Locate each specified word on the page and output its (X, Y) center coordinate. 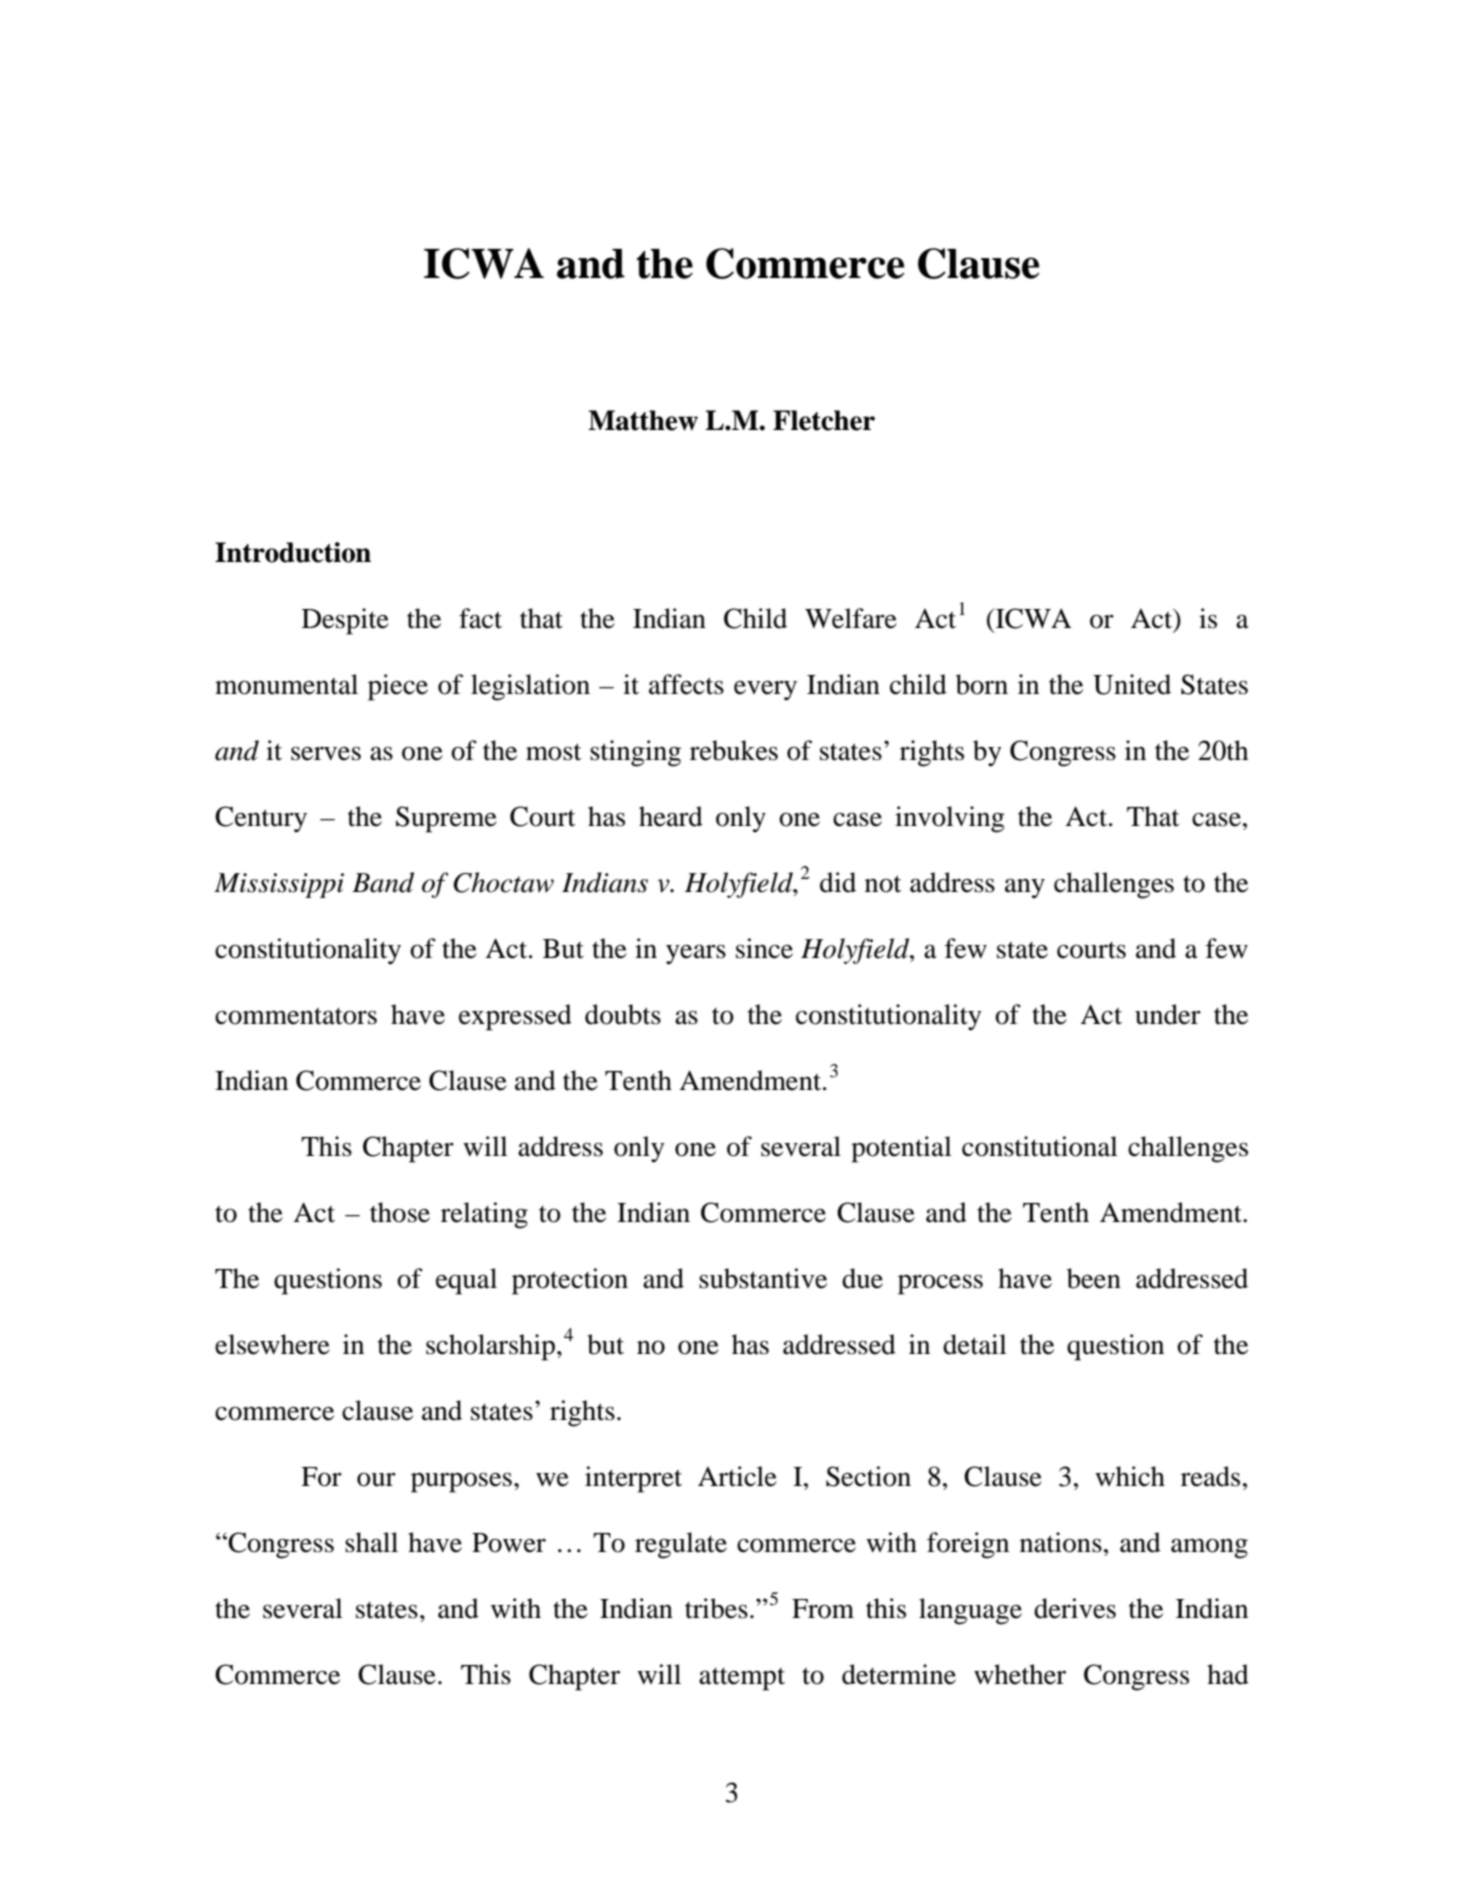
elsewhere (272, 1344)
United (1132, 684)
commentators (296, 1016)
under (1168, 1014)
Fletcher (824, 420)
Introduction (293, 552)
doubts (623, 1014)
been (1094, 1278)
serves (326, 753)
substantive (763, 1278)
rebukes (734, 750)
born (982, 684)
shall (371, 1542)
